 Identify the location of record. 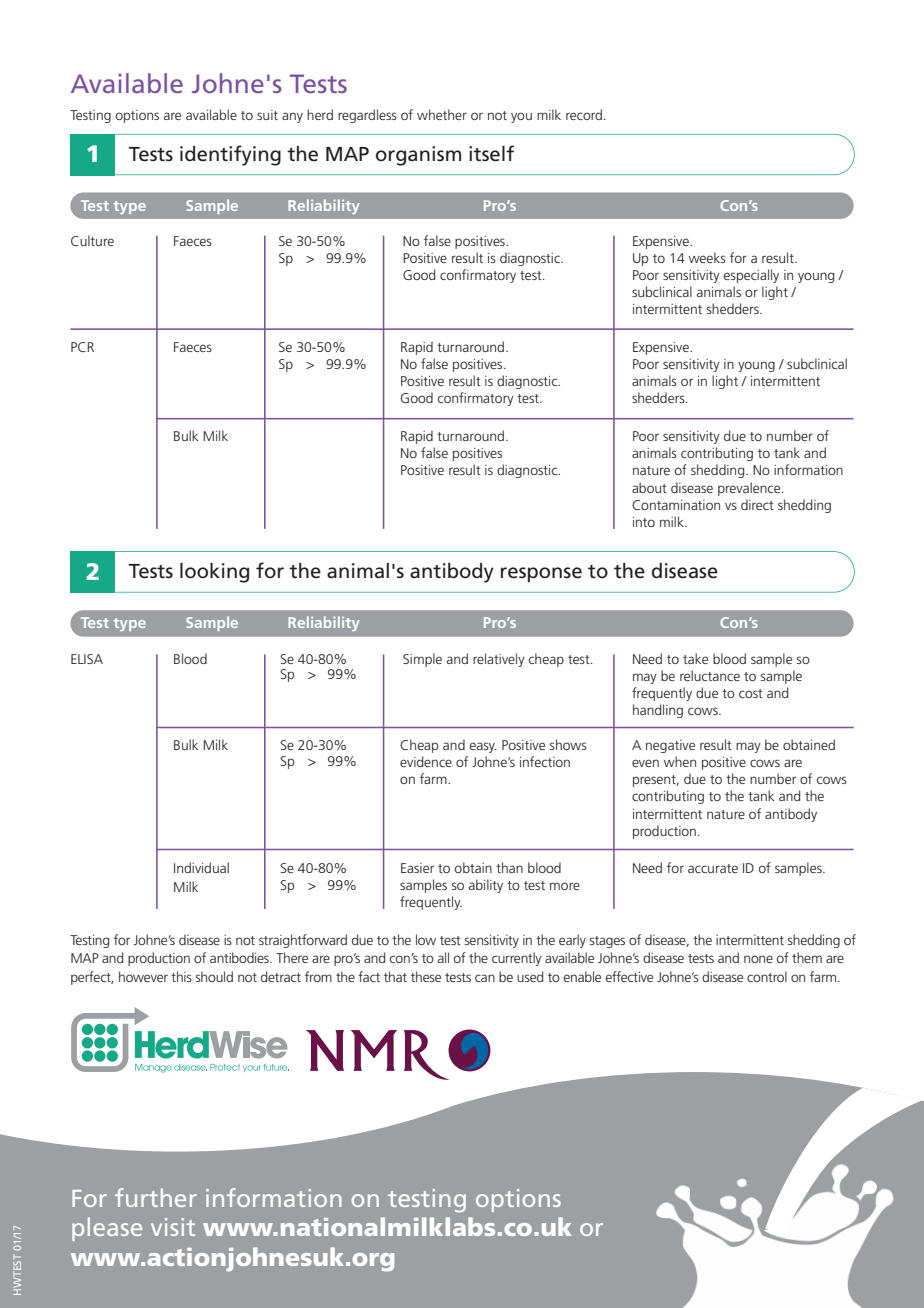
(584, 114).
